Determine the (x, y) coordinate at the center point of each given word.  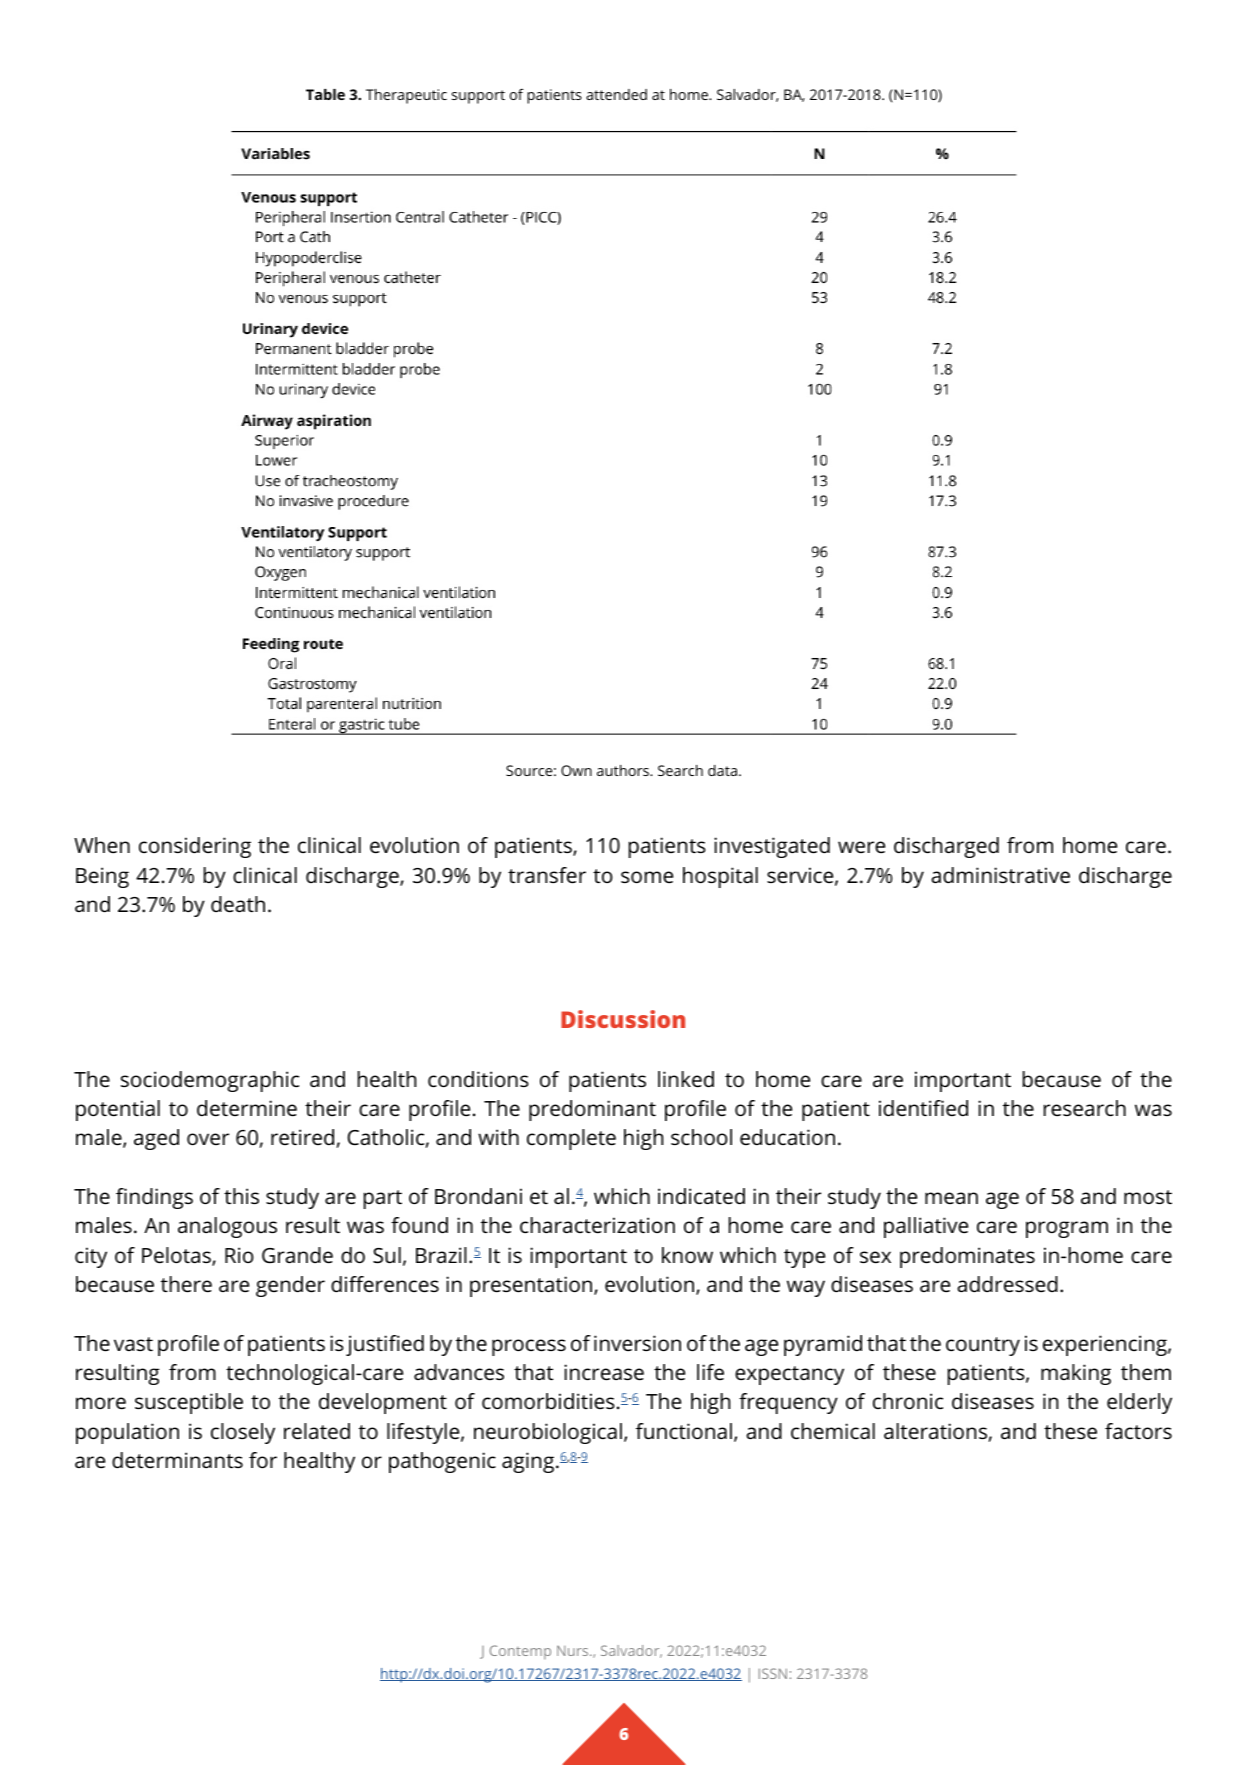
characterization (597, 1225)
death (238, 904)
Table (325, 94)
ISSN (773, 1673)
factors (1138, 1431)
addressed (1007, 1284)
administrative (1000, 875)
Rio (239, 1255)
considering (195, 847)
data (722, 770)
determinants (177, 1460)
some (647, 877)
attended (616, 94)
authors (624, 770)
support (478, 97)
